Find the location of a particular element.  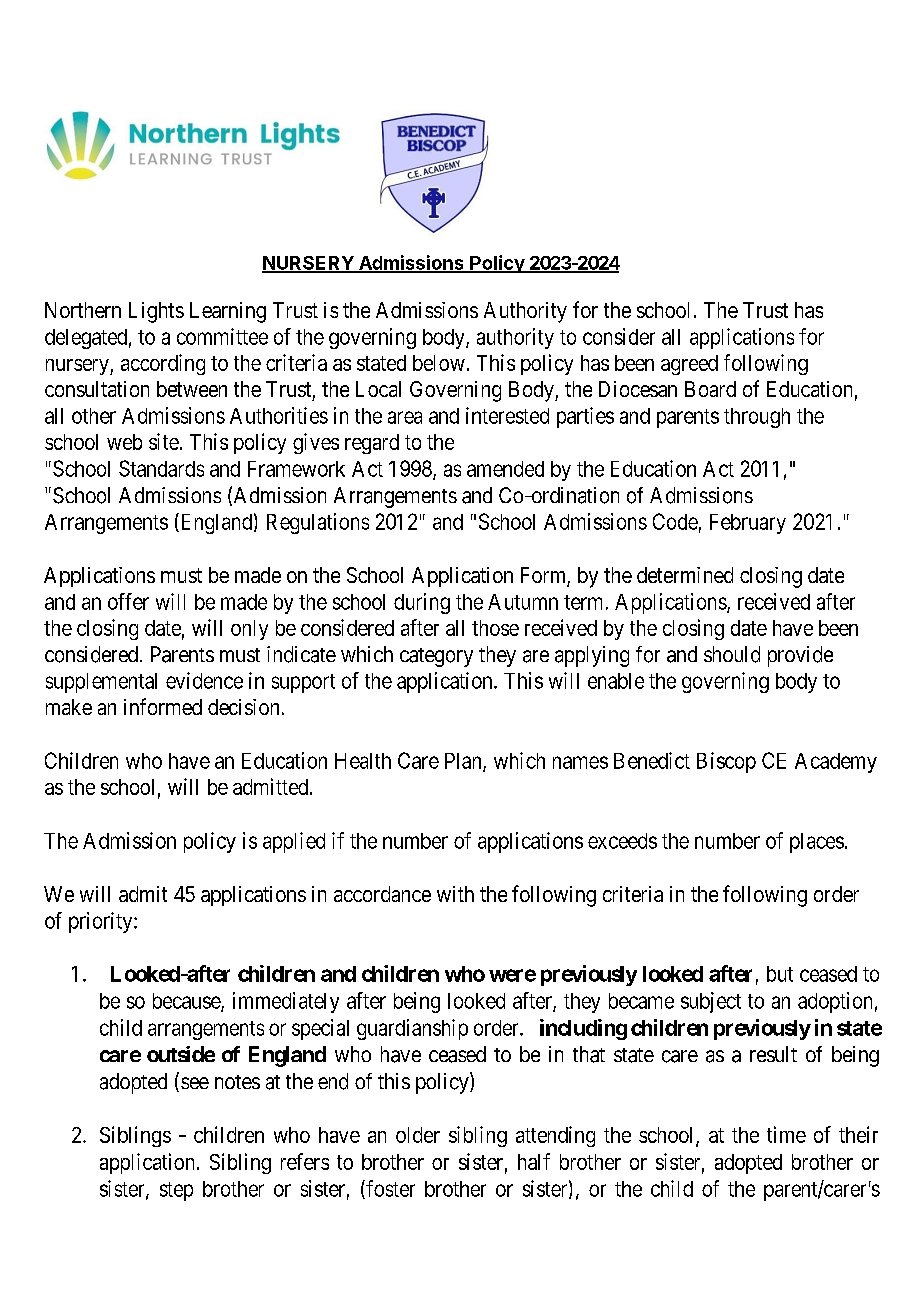

Plan is located at coordinates (464, 762).
